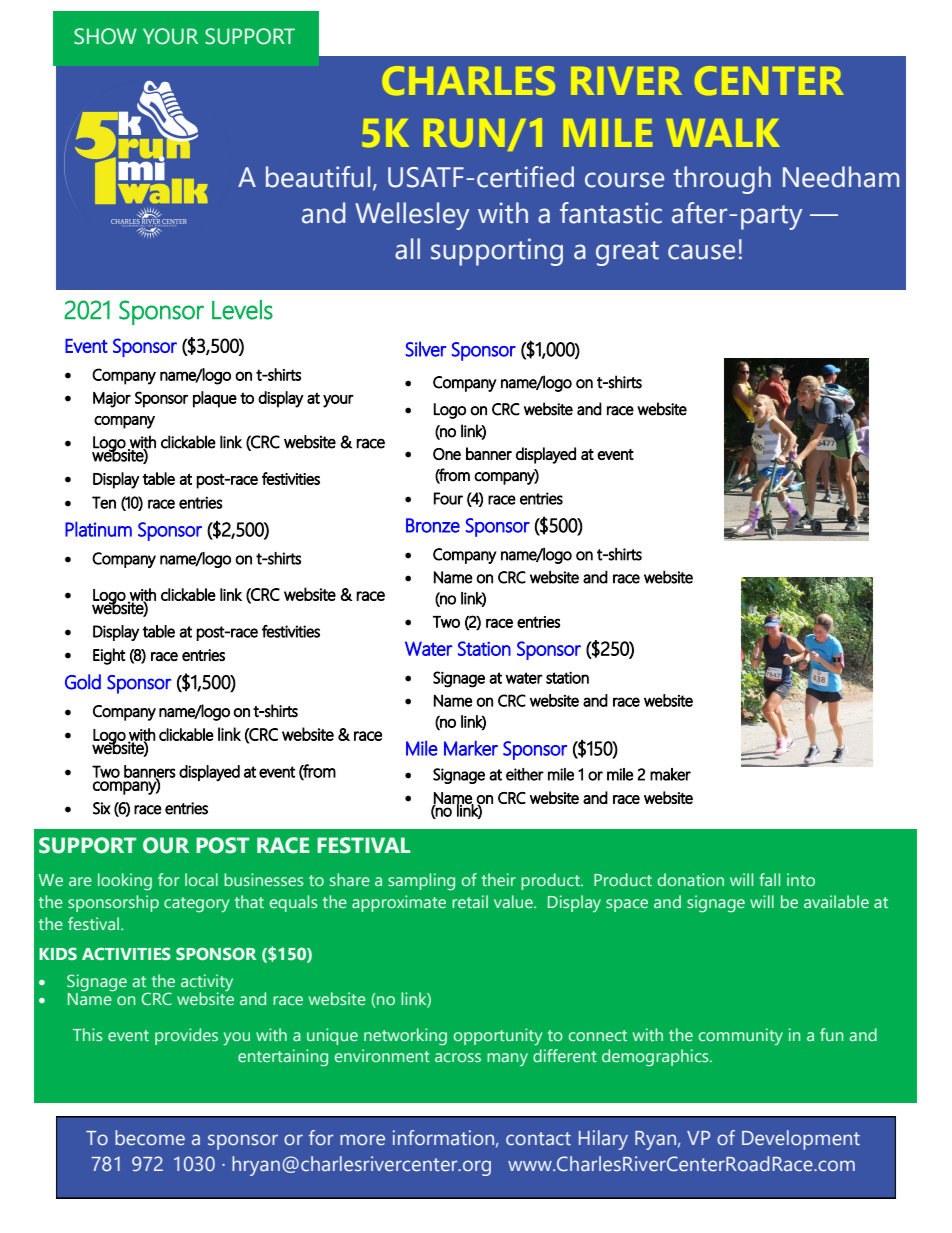  I want to click on Platinum, so click(98, 529).
